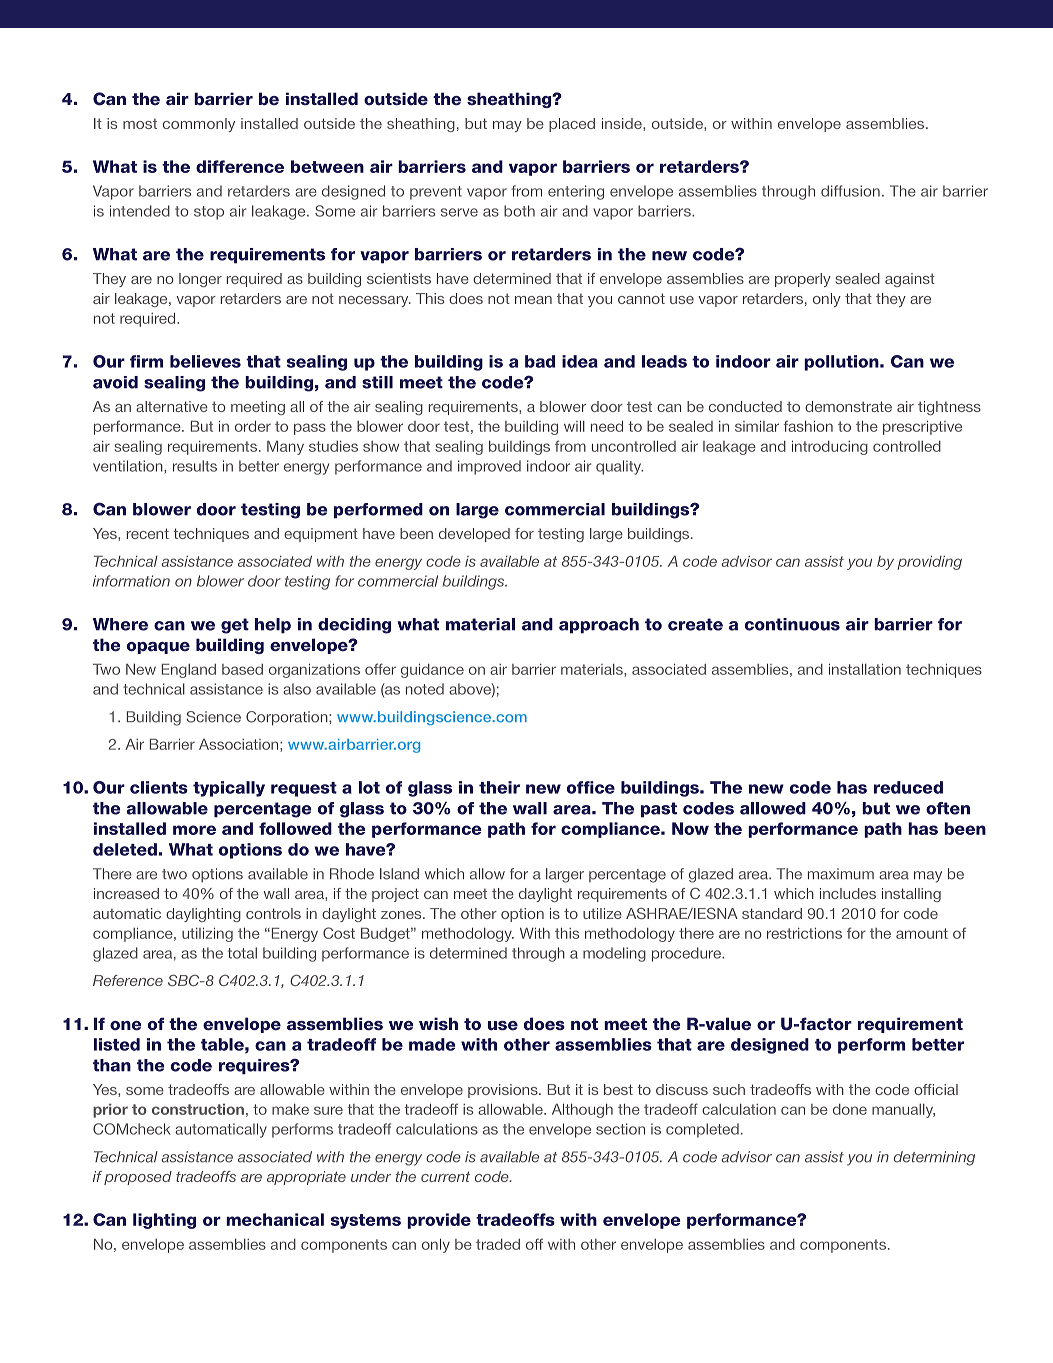  What do you see at coordinates (195, 466) in the page?
I see `results` at bounding box center [195, 466].
